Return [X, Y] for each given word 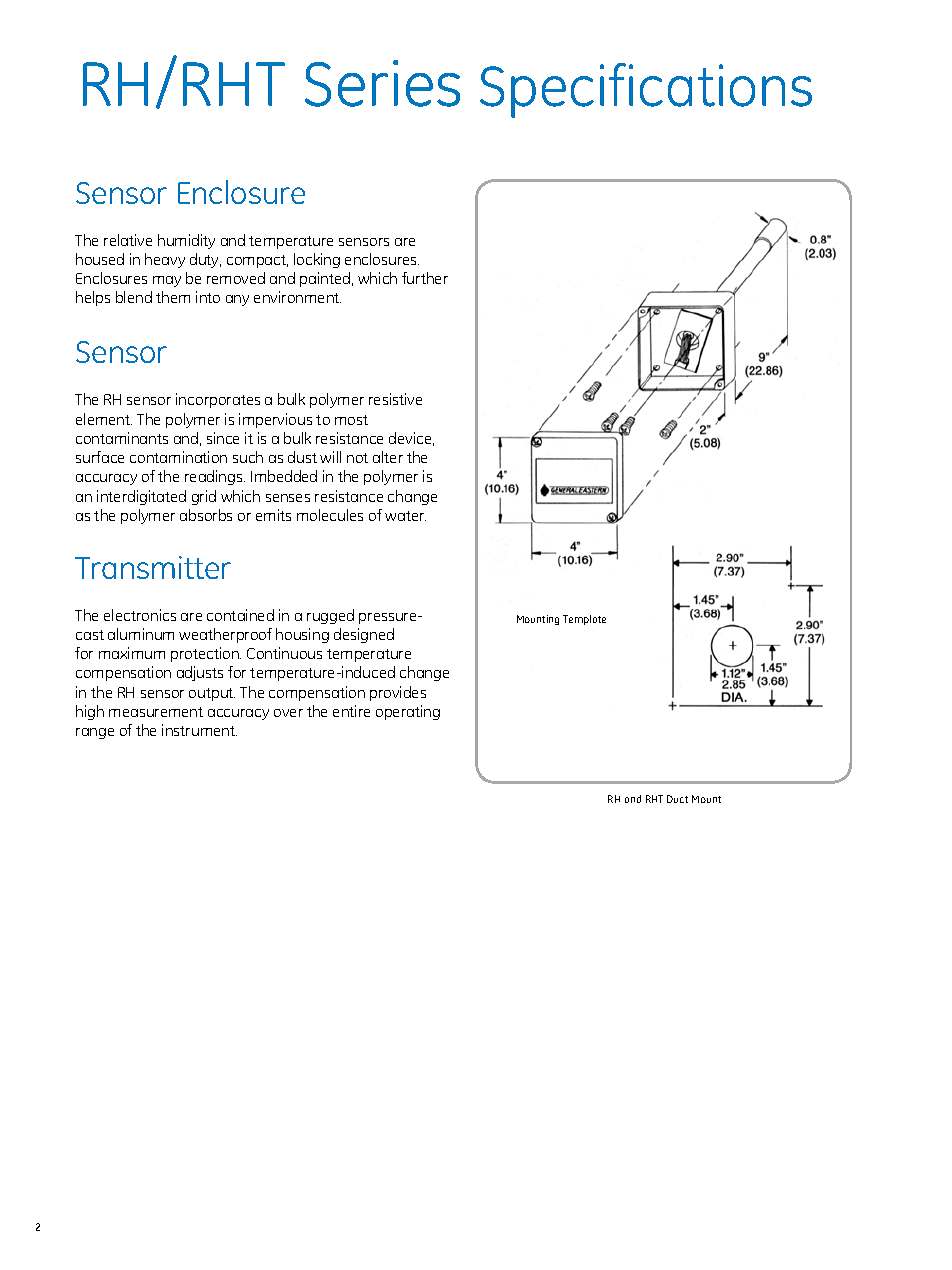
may [167, 281]
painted [326, 279]
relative [128, 240]
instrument [199, 730]
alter [388, 457]
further [425, 278]
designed [364, 635]
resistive [395, 399]
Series [382, 83]
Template [584, 620]
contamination [178, 457]
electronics [140, 615]
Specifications [646, 90]
